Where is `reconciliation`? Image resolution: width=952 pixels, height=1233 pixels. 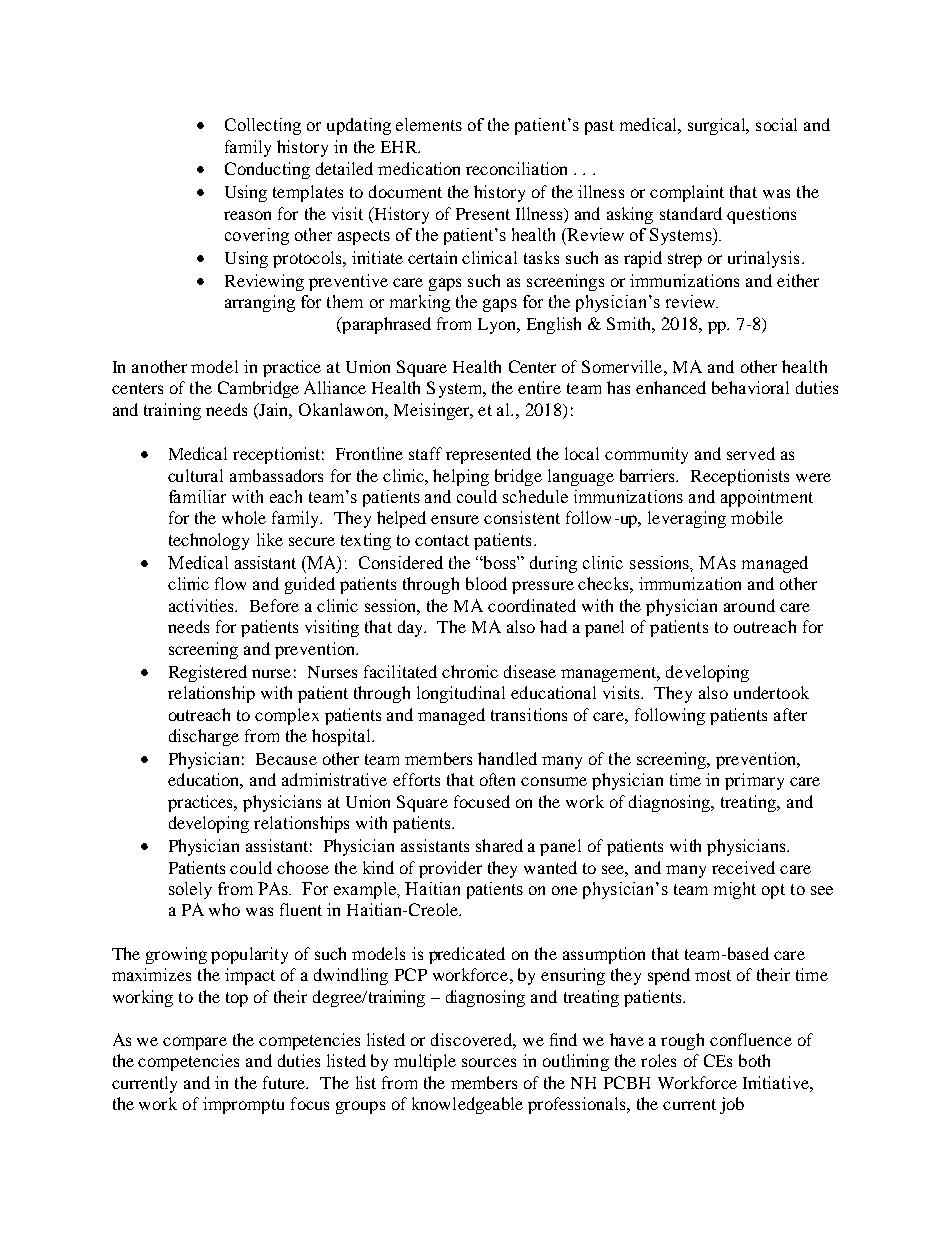
reconciliation is located at coordinates (516, 168).
